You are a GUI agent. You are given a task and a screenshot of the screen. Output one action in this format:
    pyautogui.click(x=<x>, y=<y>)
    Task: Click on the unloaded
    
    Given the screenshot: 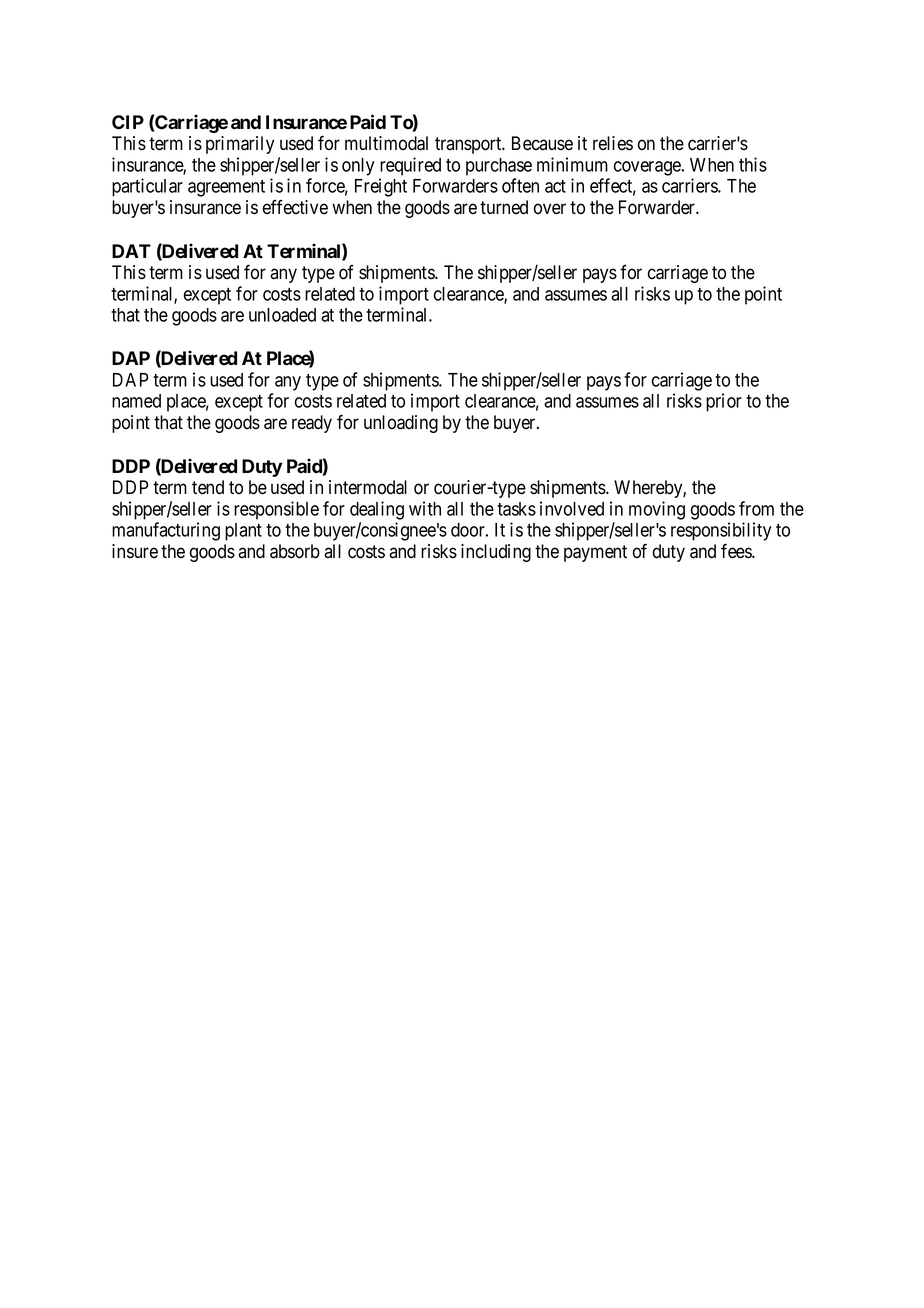 What is the action you would take?
    pyautogui.click(x=282, y=315)
